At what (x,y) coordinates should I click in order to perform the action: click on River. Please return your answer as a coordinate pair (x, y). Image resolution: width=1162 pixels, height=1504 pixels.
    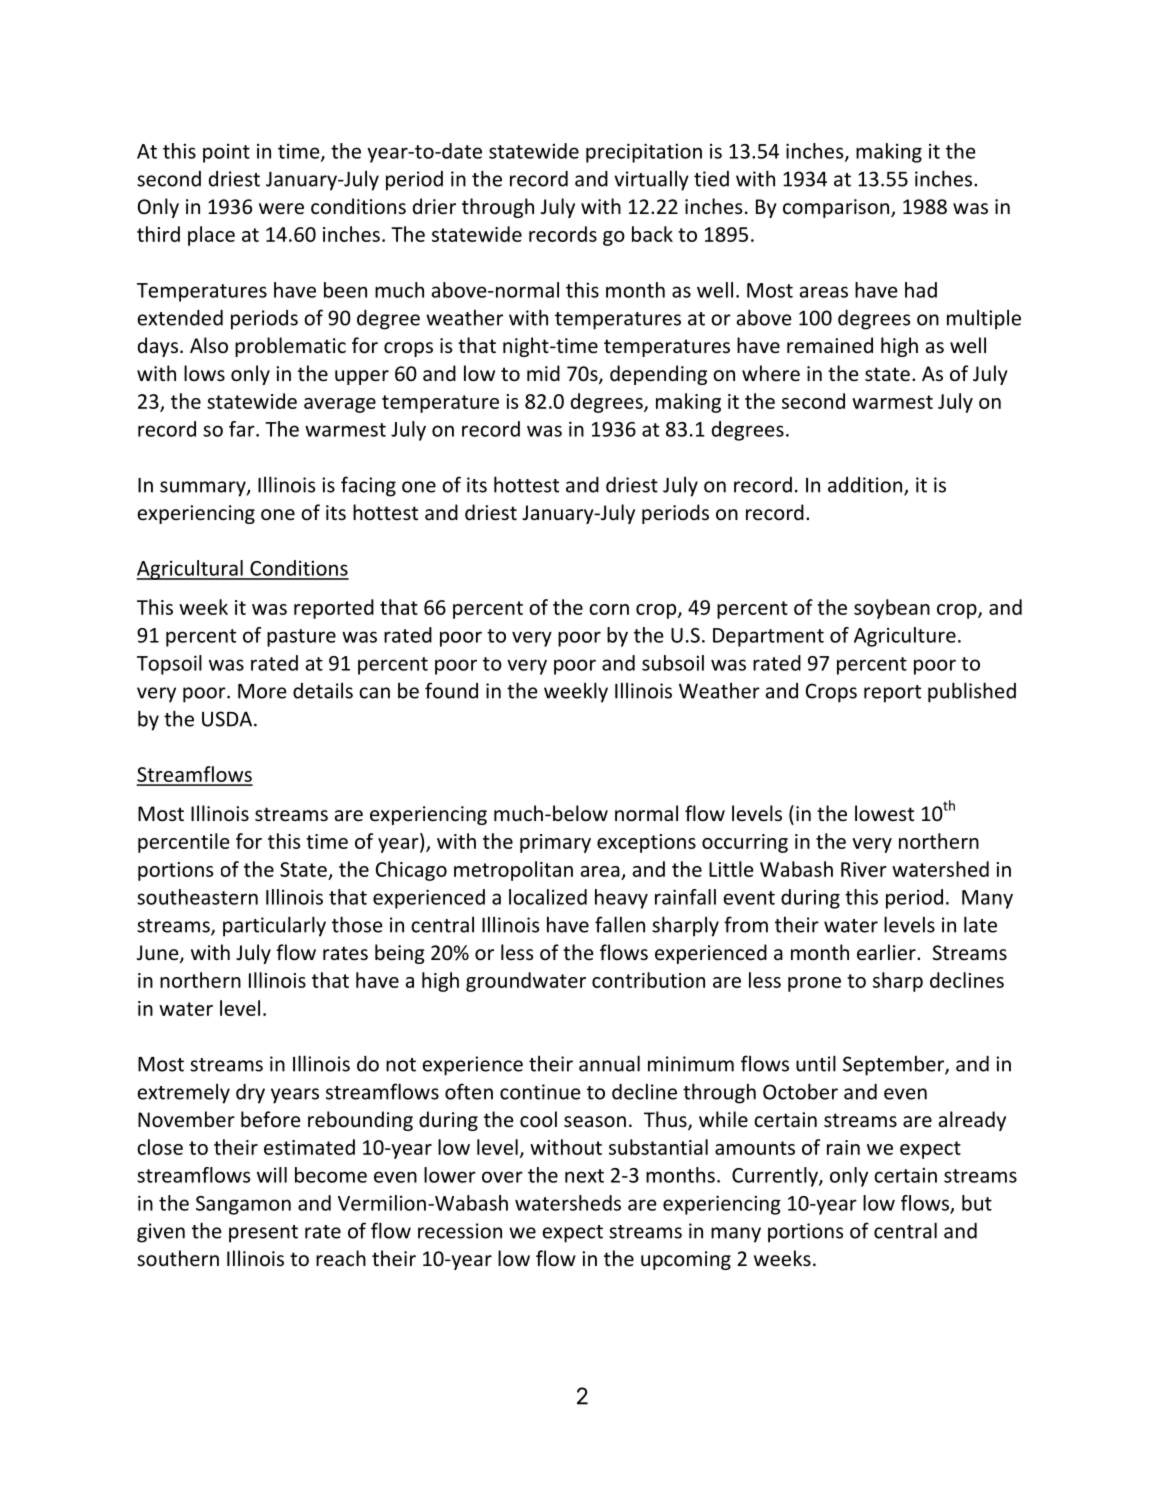
    Looking at the image, I should click on (864, 869).
